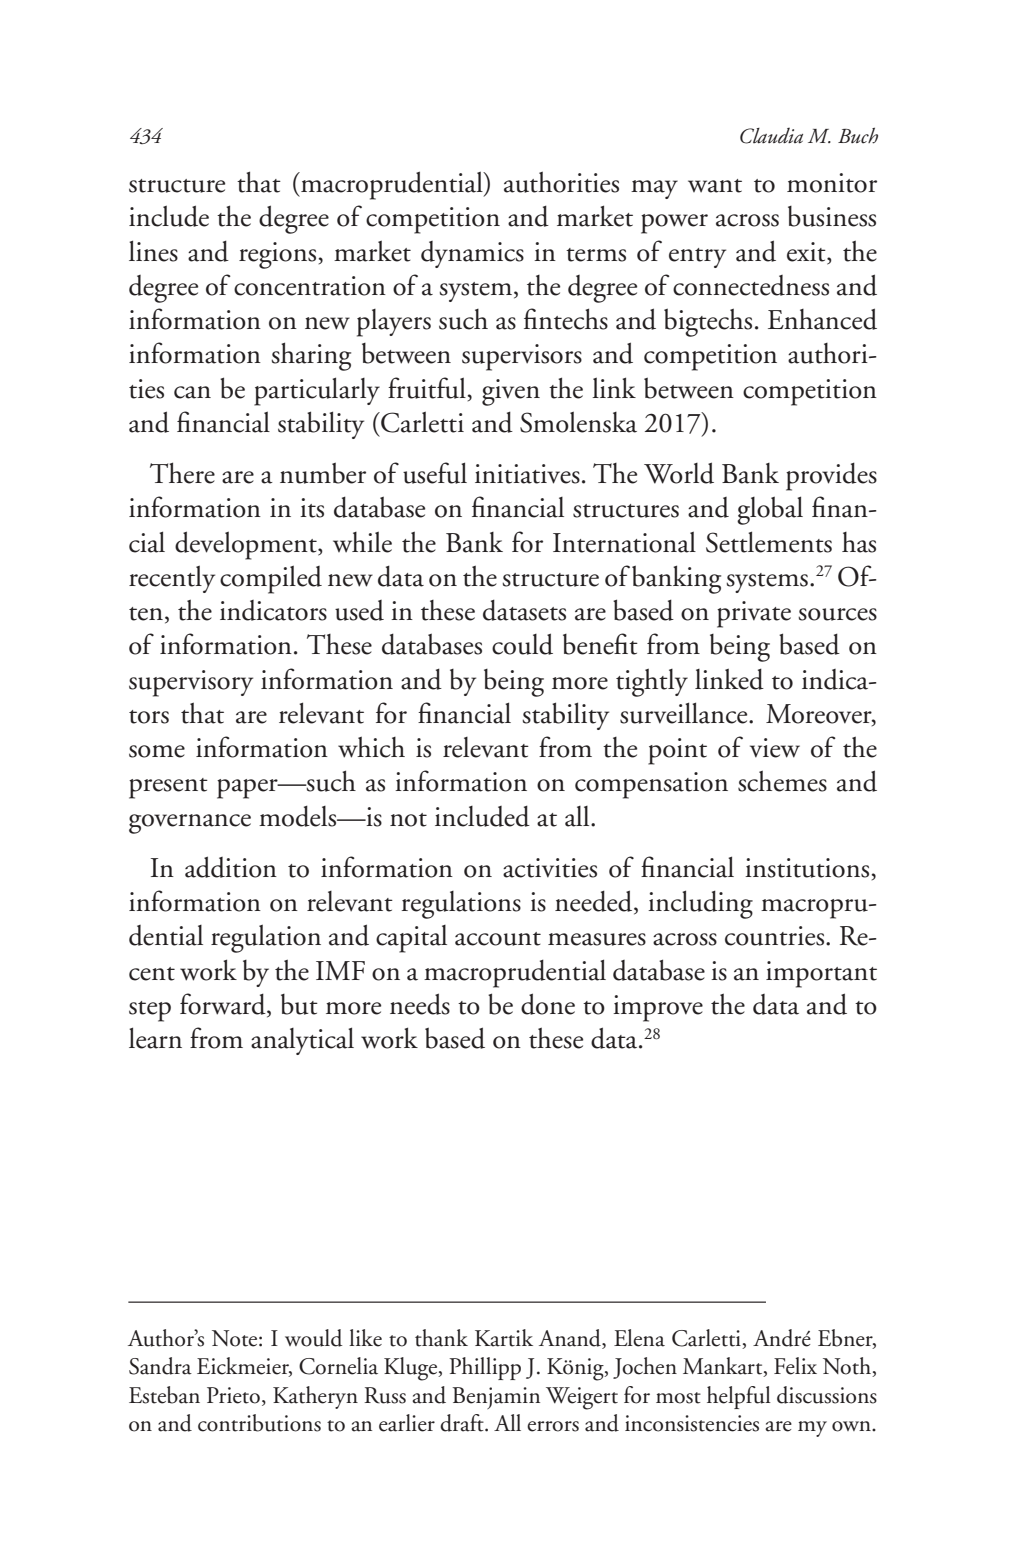  I want to click on Claudia, so click(771, 136).
